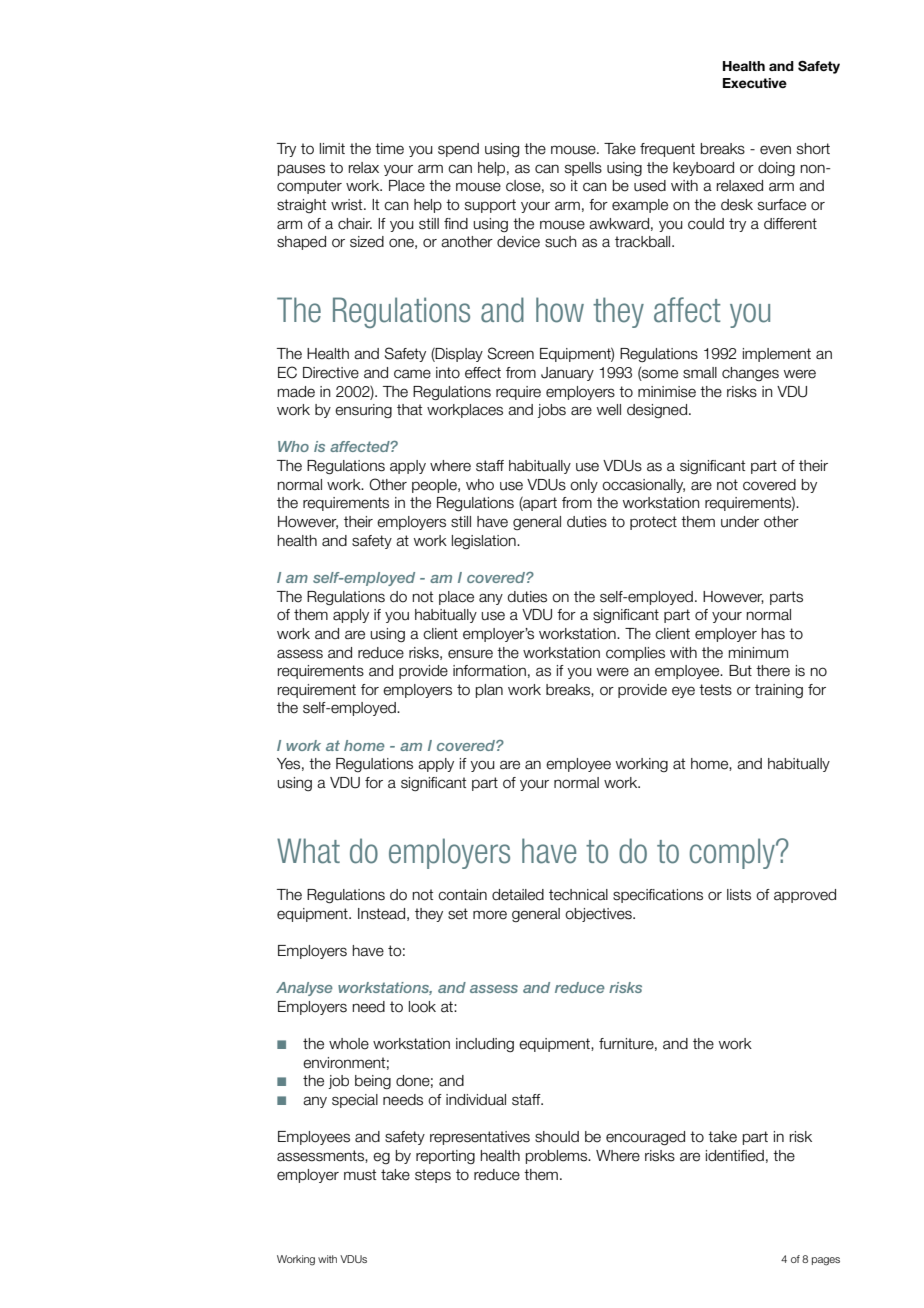  What do you see at coordinates (470, 654) in the page?
I see `ensure` at bounding box center [470, 654].
